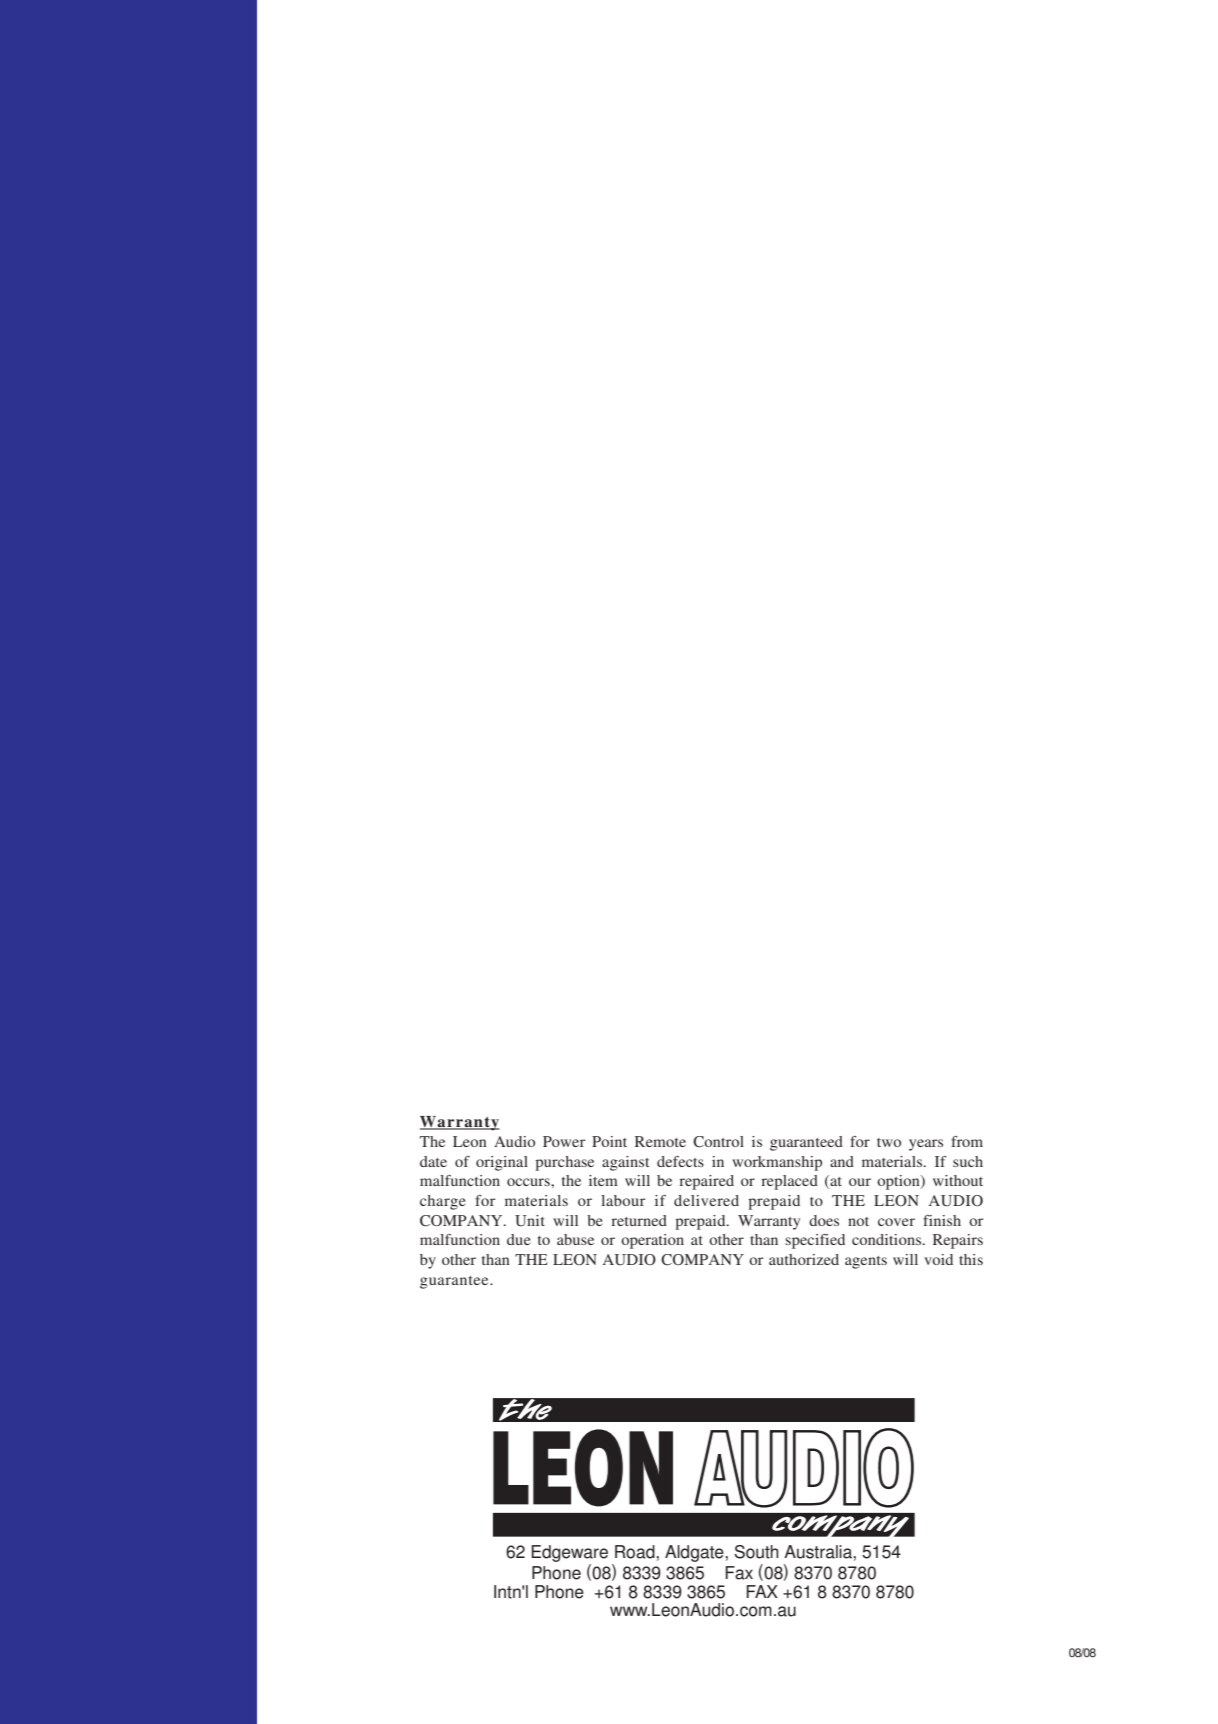 The width and height of the page is (1218, 1724). Describe the element at coordinates (938, 1259) in the page. I see `void` at that location.
